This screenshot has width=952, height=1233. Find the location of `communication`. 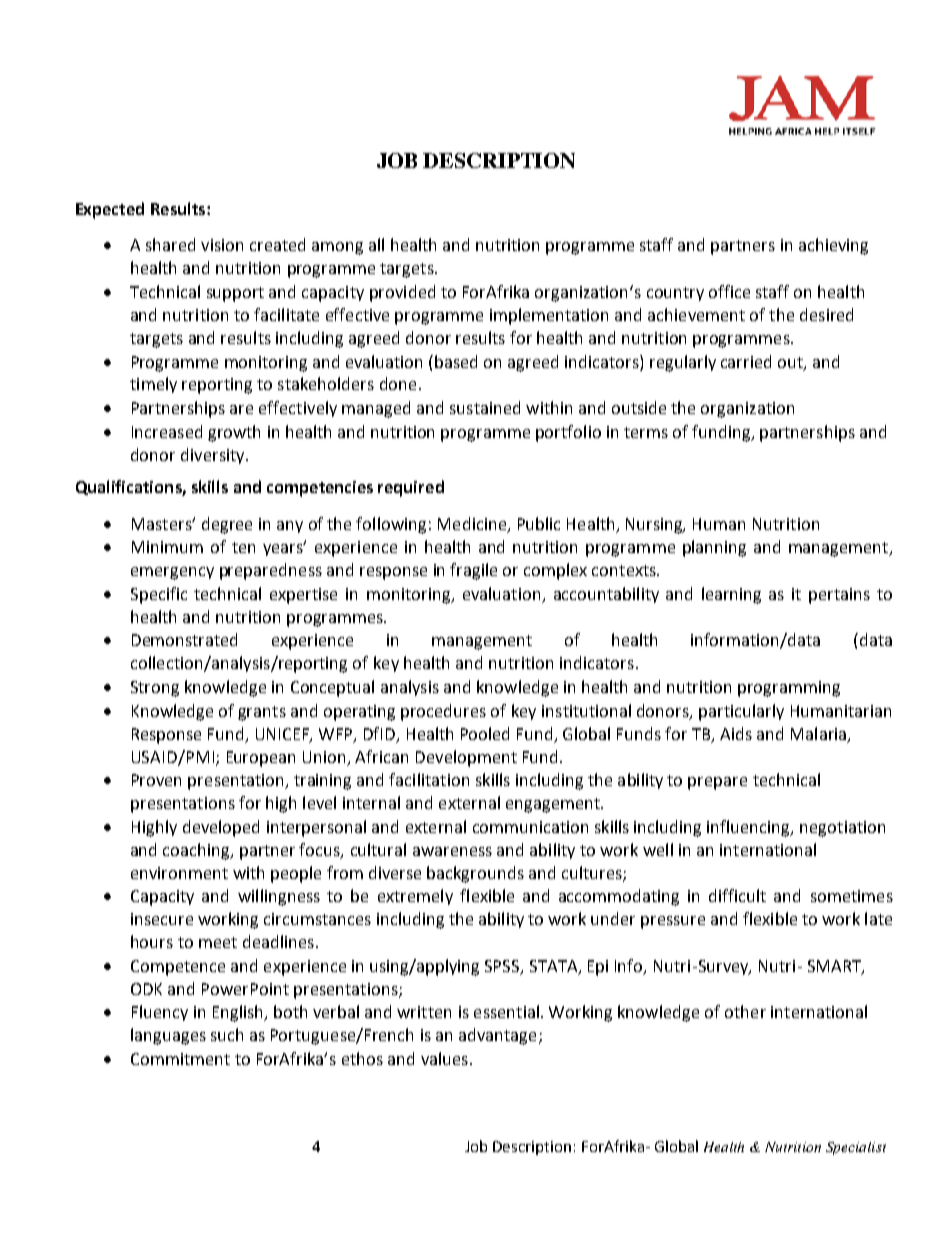

communication is located at coordinates (530, 827).
